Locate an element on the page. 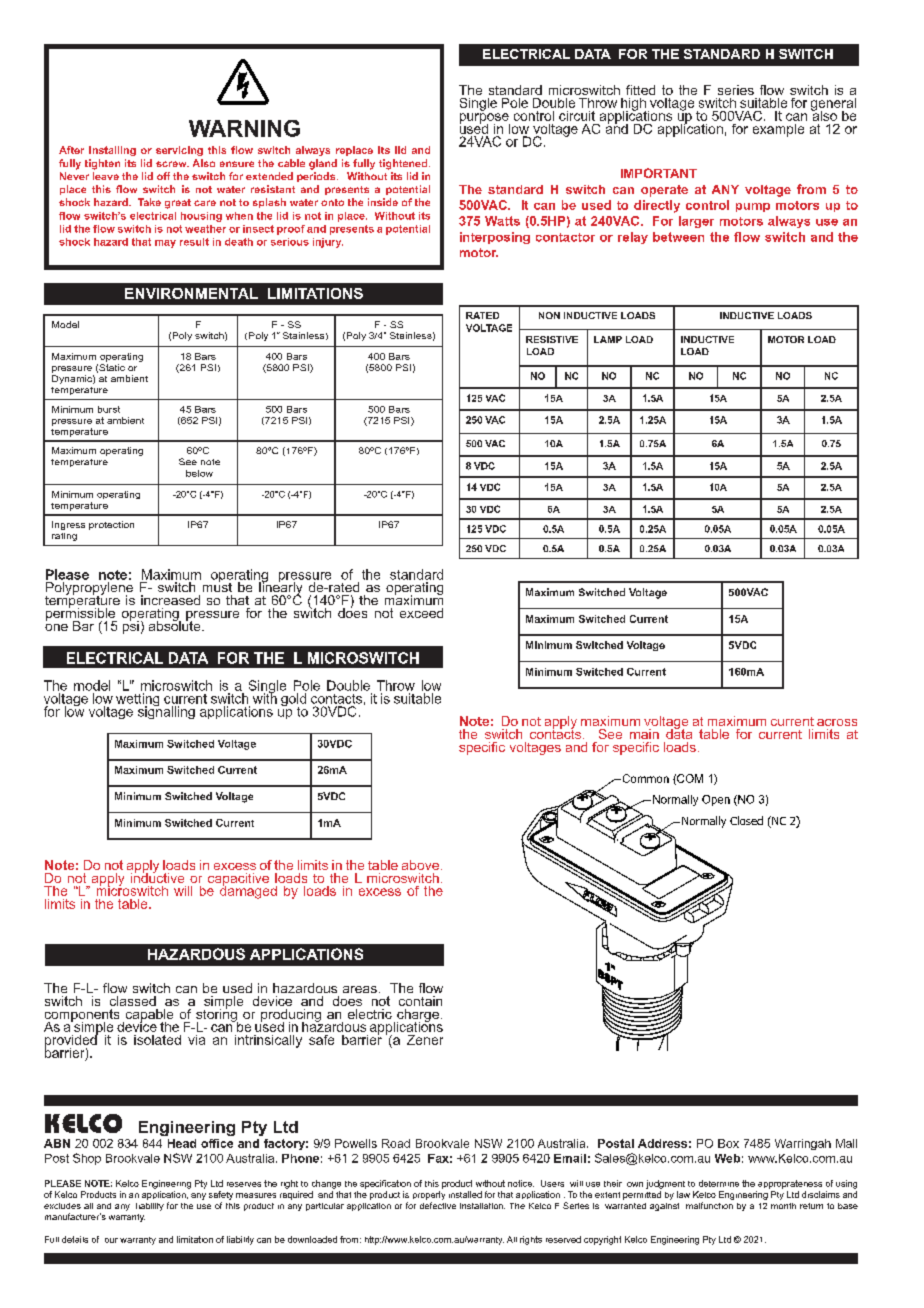  contain is located at coordinates (420, 1001).
